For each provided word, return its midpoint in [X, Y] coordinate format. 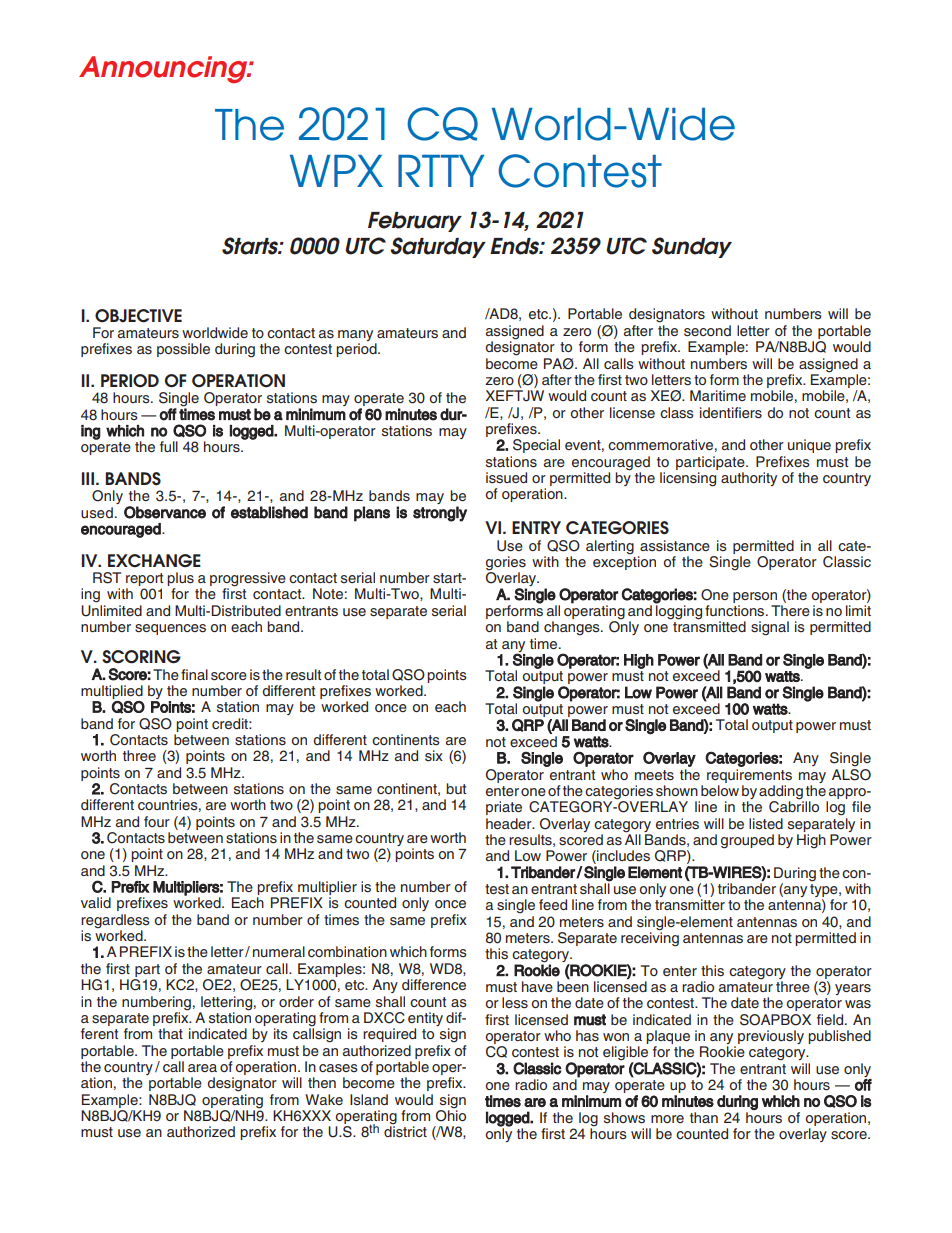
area [202, 1068]
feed [553, 904]
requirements [749, 774]
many [355, 335]
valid [96, 902]
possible [183, 350]
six [434, 756]
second [707, 331]
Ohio [451, 1115]
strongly [440, 514]
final [194, 674]
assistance [675, 546]
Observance [165, 512]
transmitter [690, 904]
